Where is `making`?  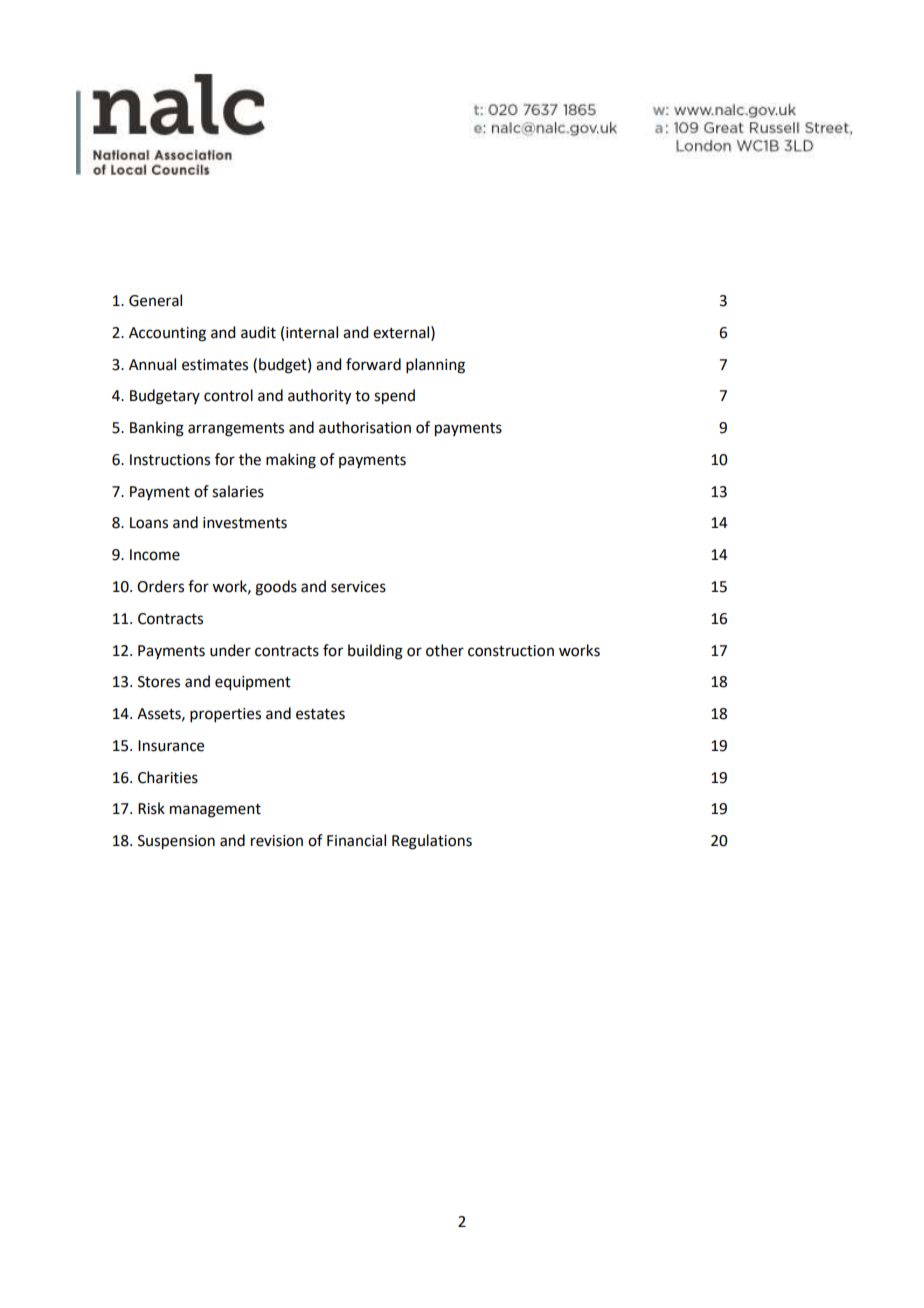
making is located at coordinates (291, 461).
